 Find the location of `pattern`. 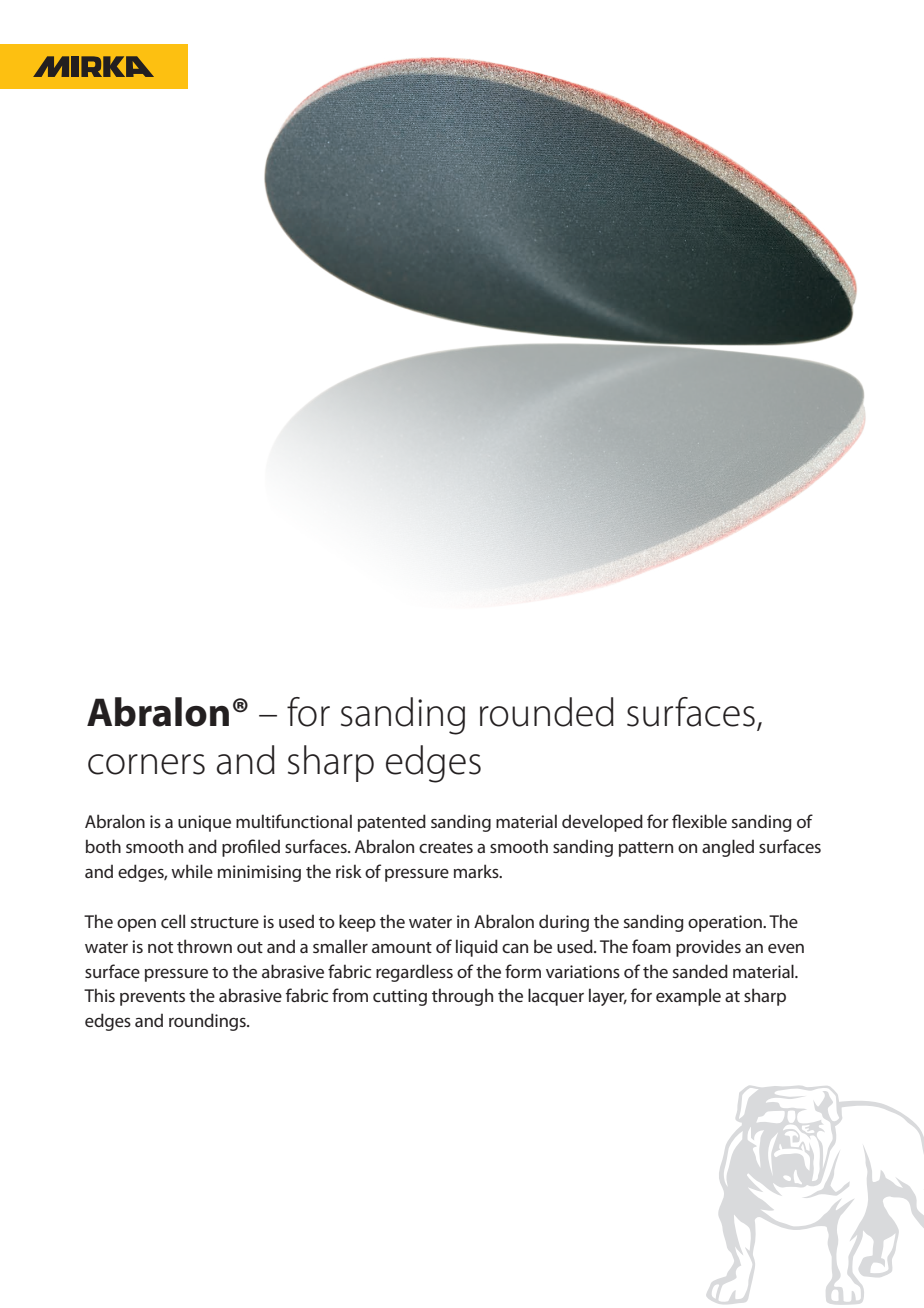

pattern is located at coordinates (646, 849).
